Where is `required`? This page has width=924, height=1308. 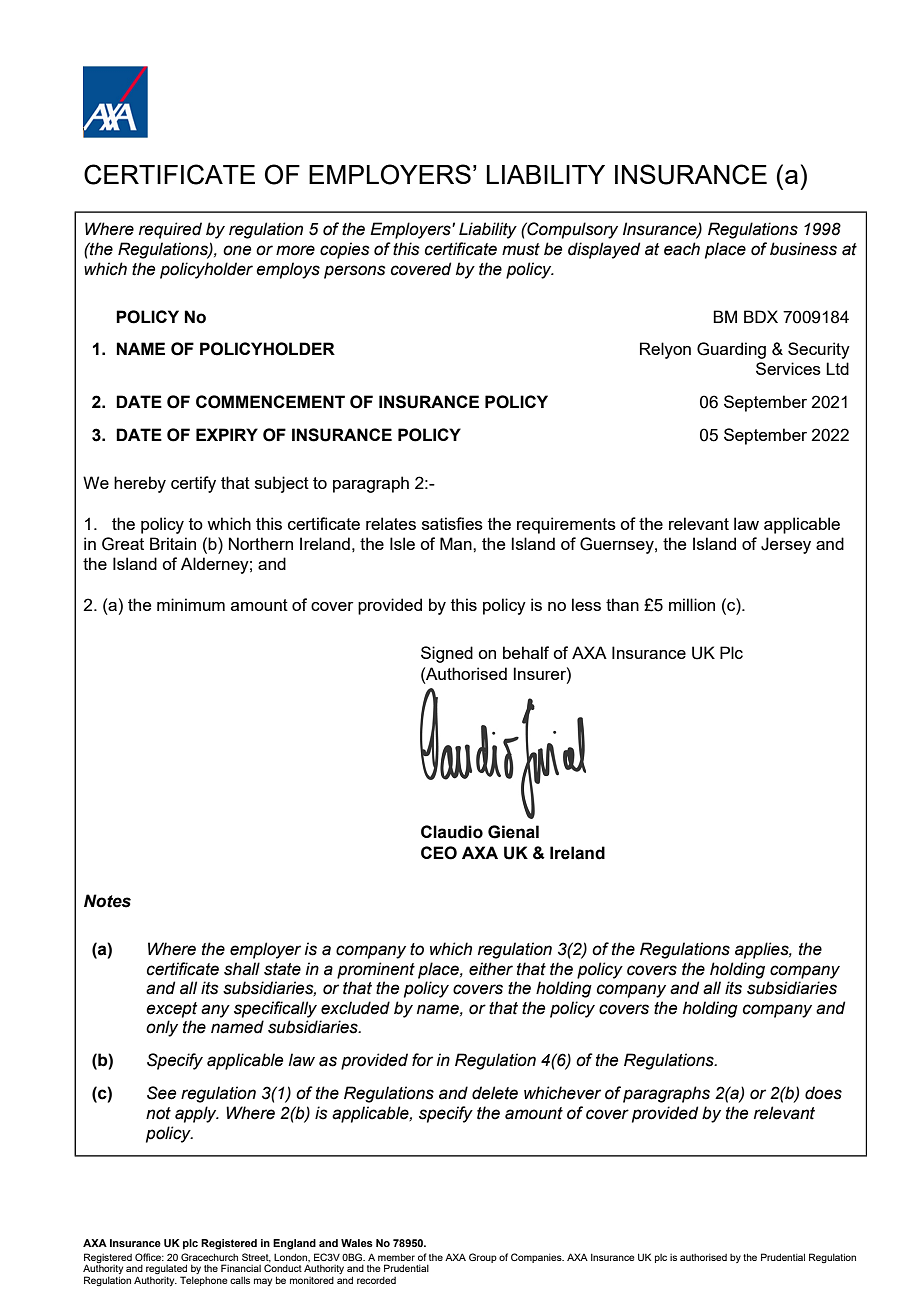 required is located at coordinates (170, 230).
